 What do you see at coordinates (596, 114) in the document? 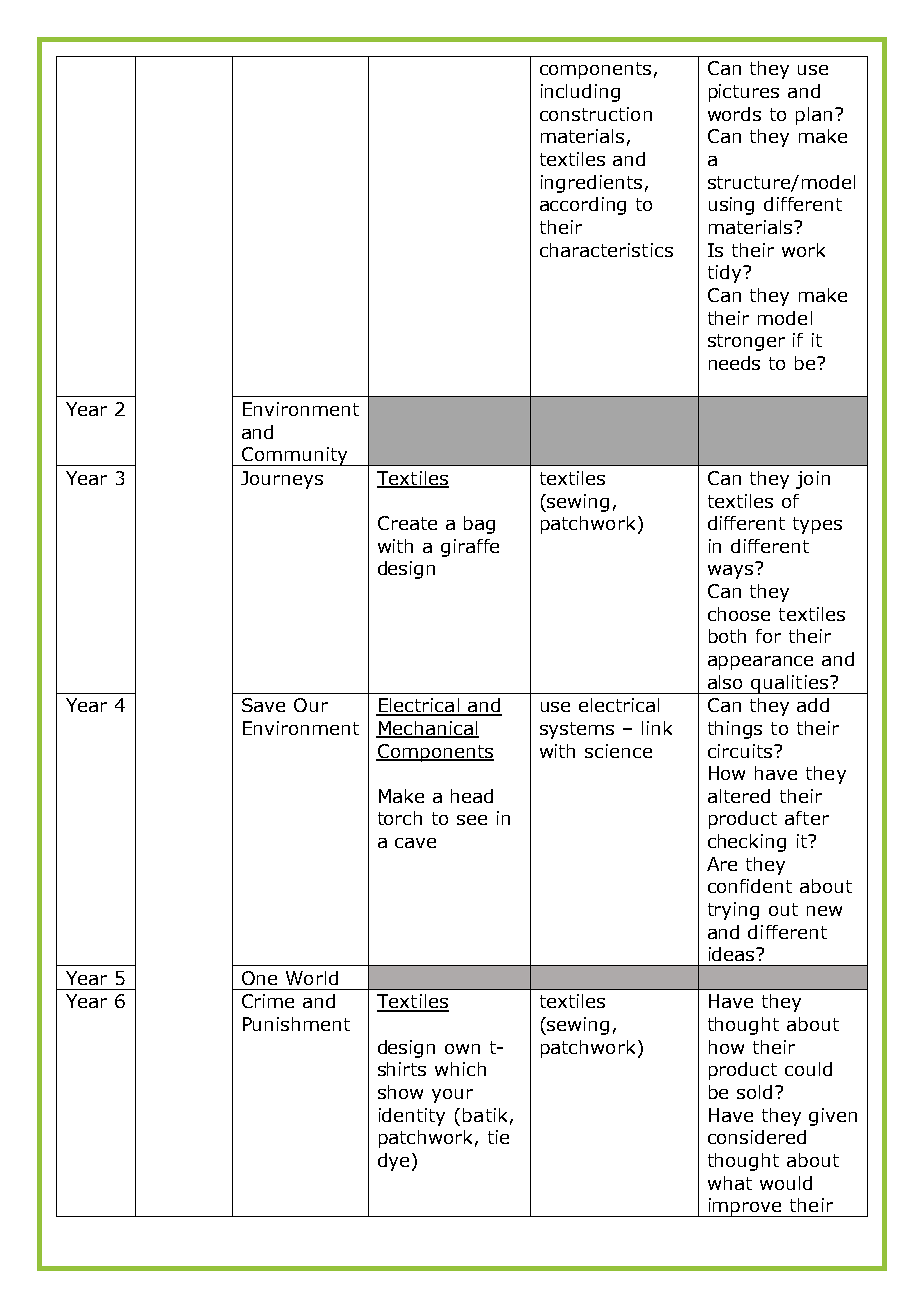
I see `construction` at bounding box center [596, 114].
